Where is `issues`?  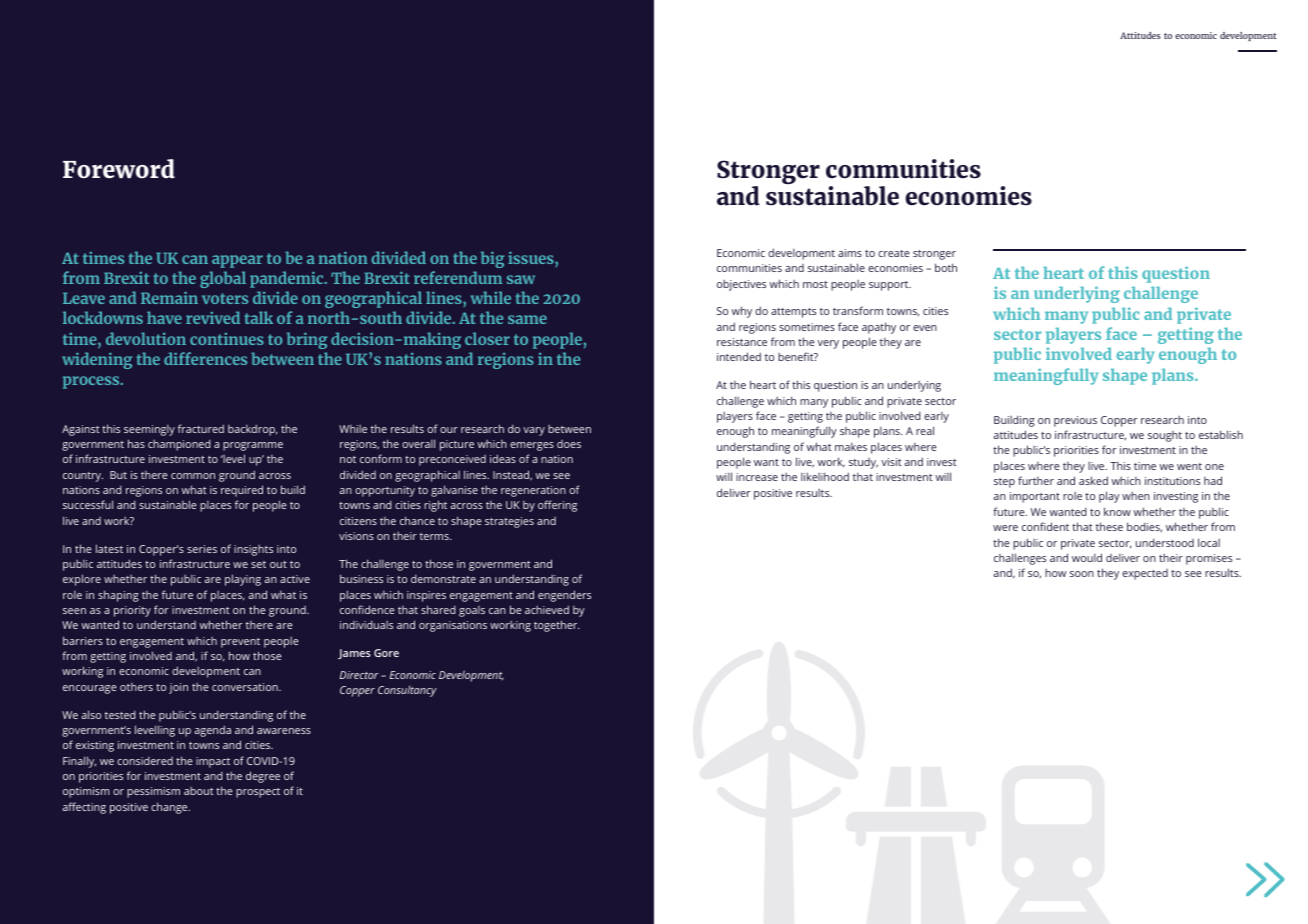 issues is located at coordinates (532, 257).
